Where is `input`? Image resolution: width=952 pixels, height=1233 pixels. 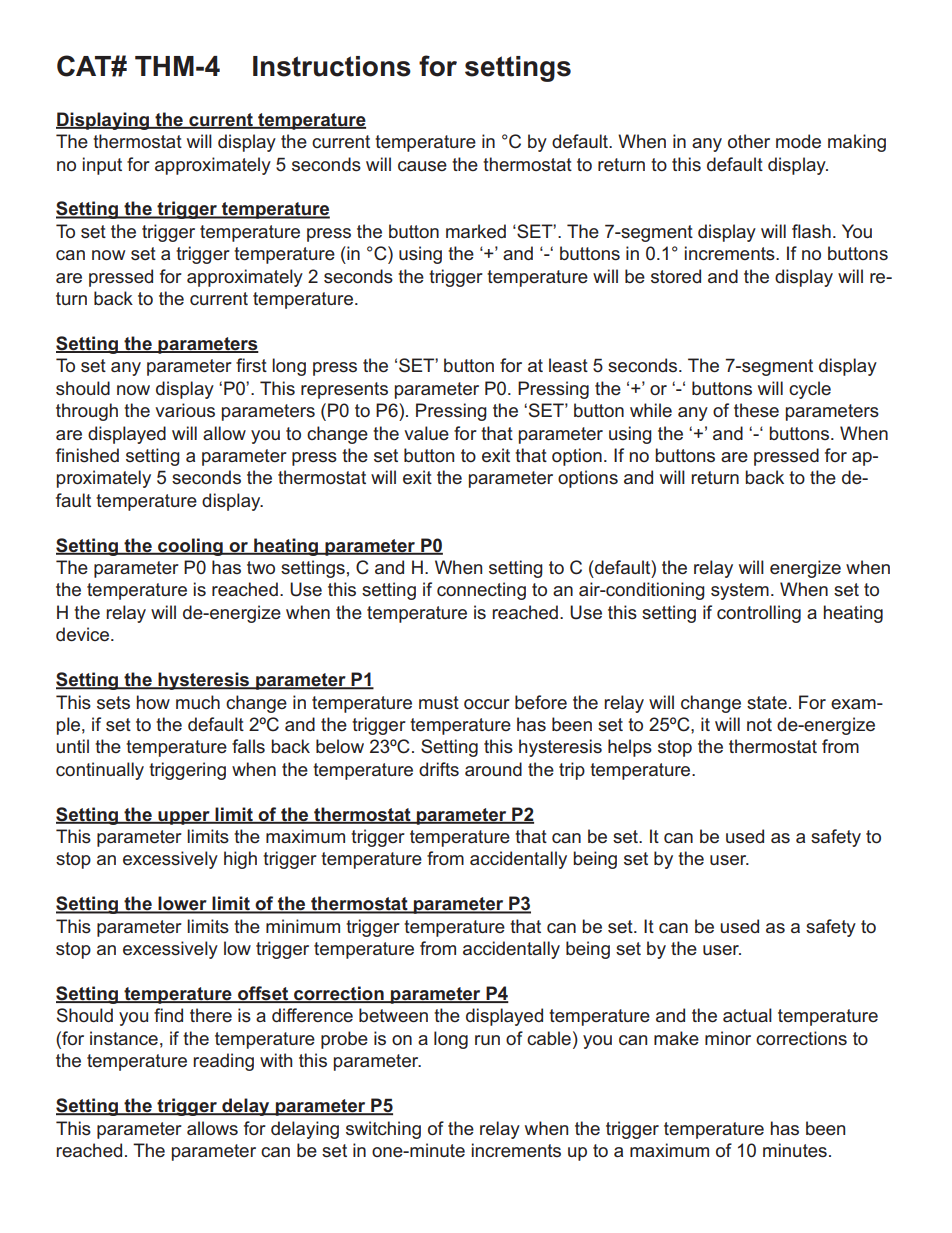 input is located at coordinates (102, 166).
